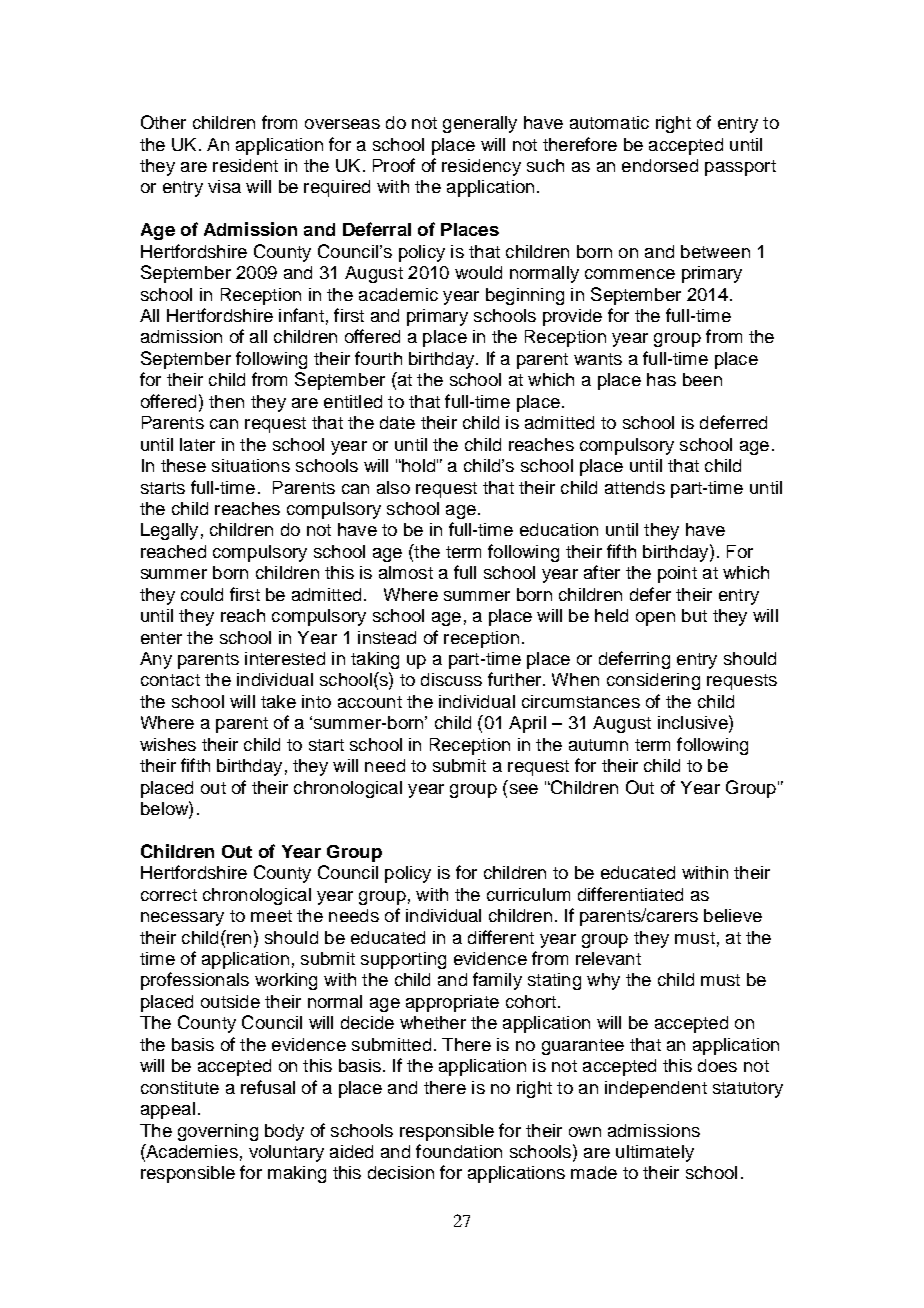 Image resolution: width=924 pixels, height=1308 pixels. I want to click on resident, so click(245, 165).
